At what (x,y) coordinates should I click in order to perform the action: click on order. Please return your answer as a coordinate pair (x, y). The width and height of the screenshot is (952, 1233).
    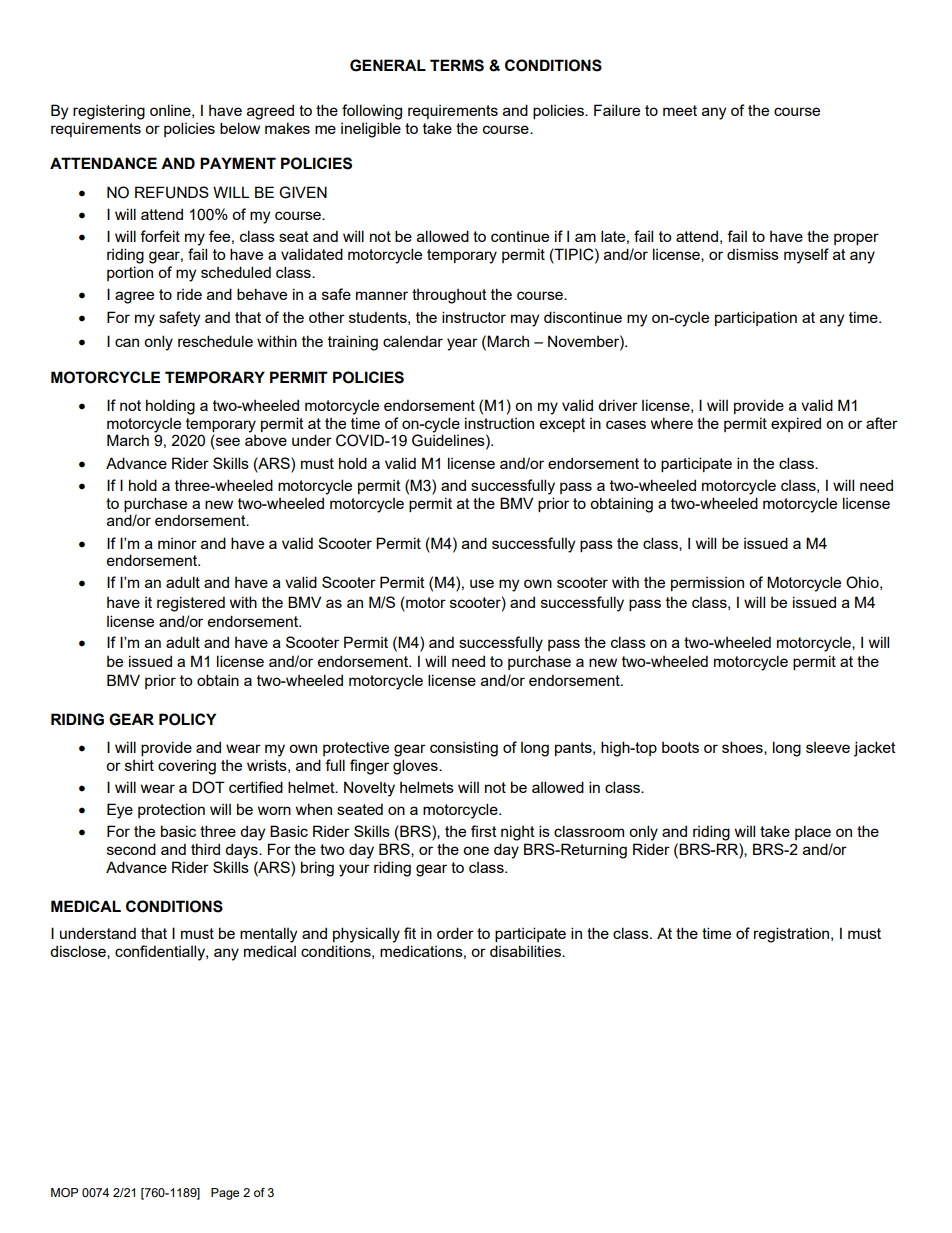
    Looking at the image, I should click on (455, 933).
